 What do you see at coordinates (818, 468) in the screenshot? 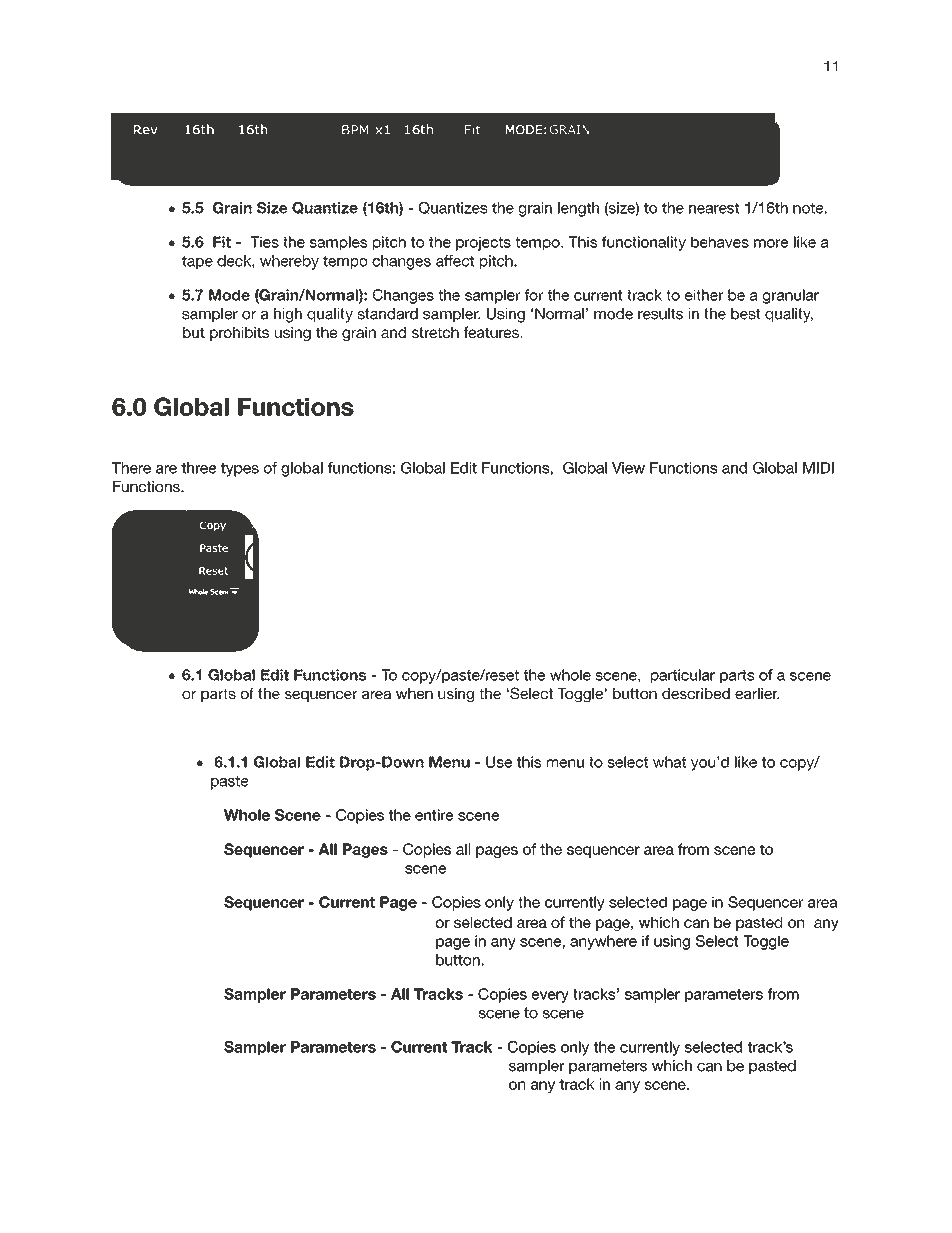
I see `MIDI` at bounding box center [818, 468].
